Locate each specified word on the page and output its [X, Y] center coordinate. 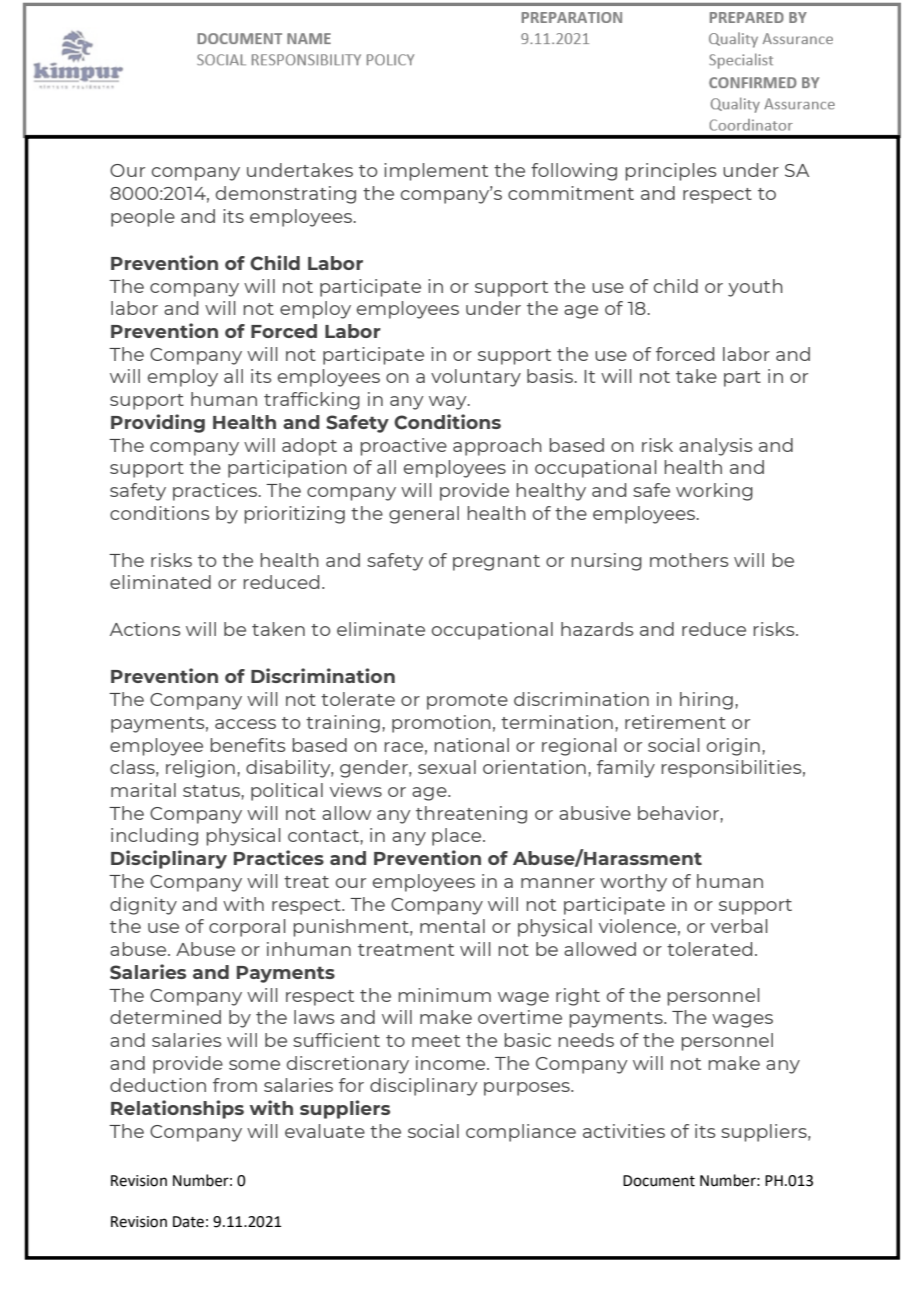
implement [436, 172]
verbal [739, 926]
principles [670, 172]
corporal [247, 928]
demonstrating [286, 195]
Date [188, 1222]
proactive [403, 447]
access [245, 724]
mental [452, 926]
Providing [158, 423]
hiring [706, 701]
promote [467, 702]
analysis [715, 447]
